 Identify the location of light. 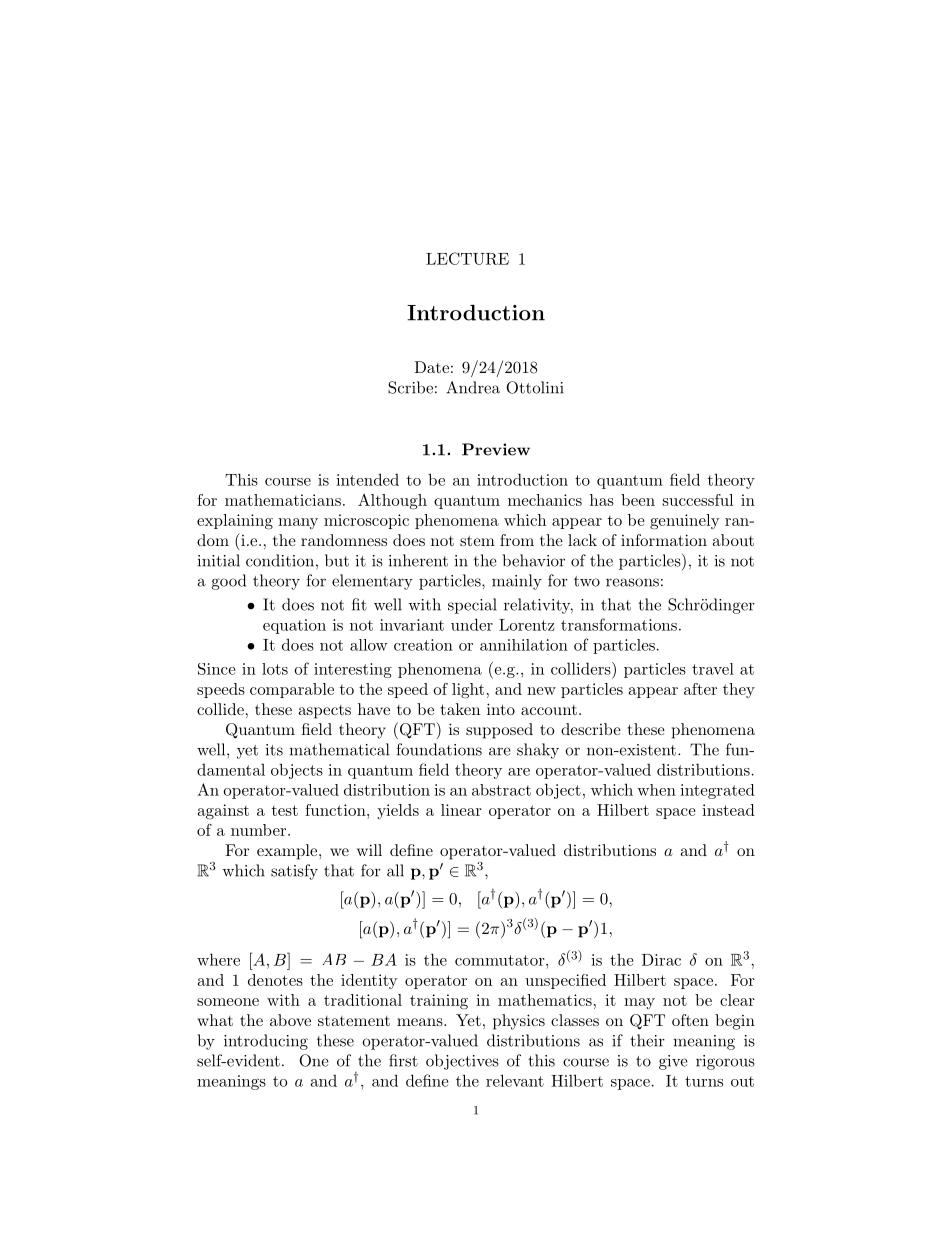
(468, 691).
